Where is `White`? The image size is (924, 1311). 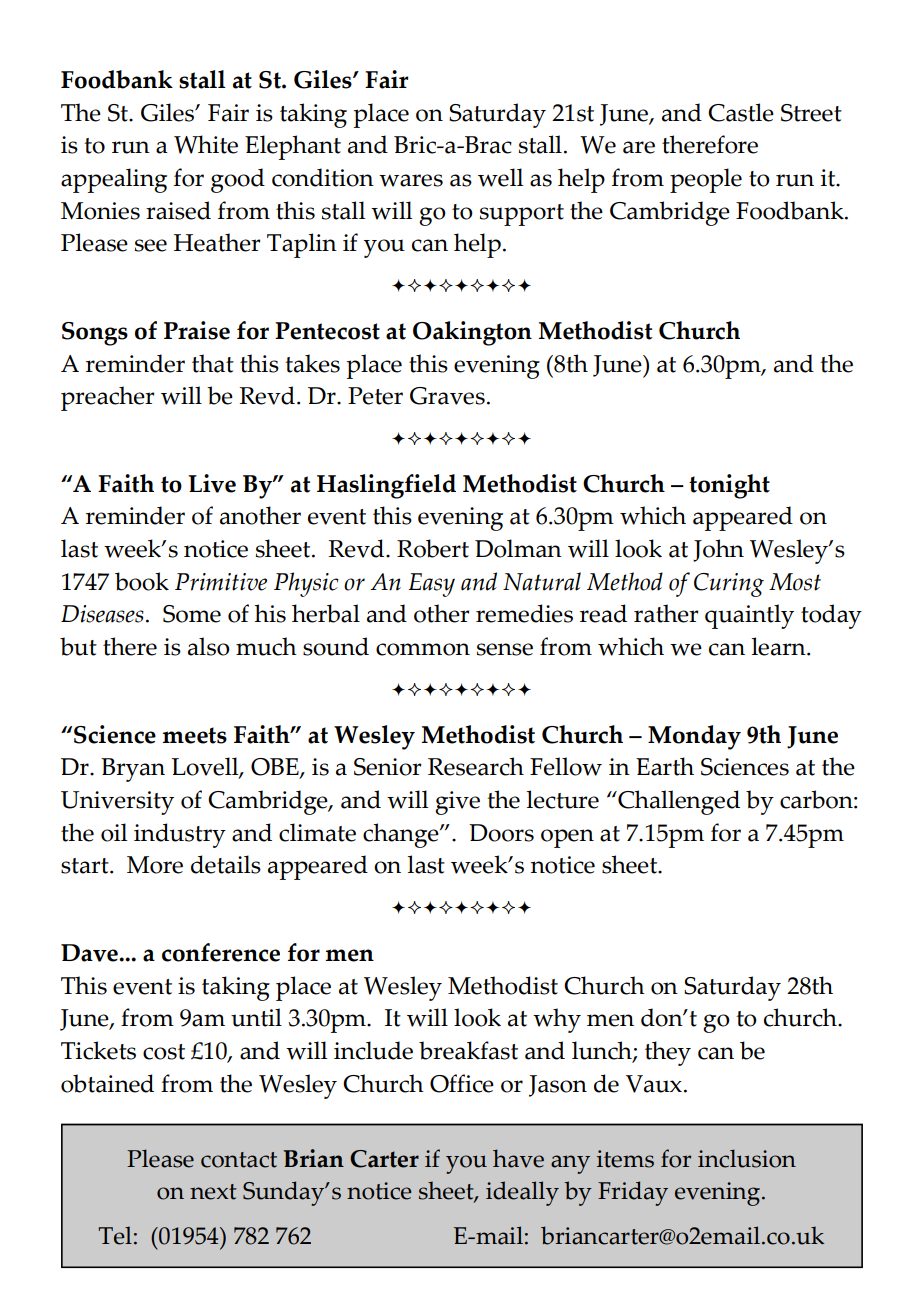
White is located at coordinates (206, 144).
